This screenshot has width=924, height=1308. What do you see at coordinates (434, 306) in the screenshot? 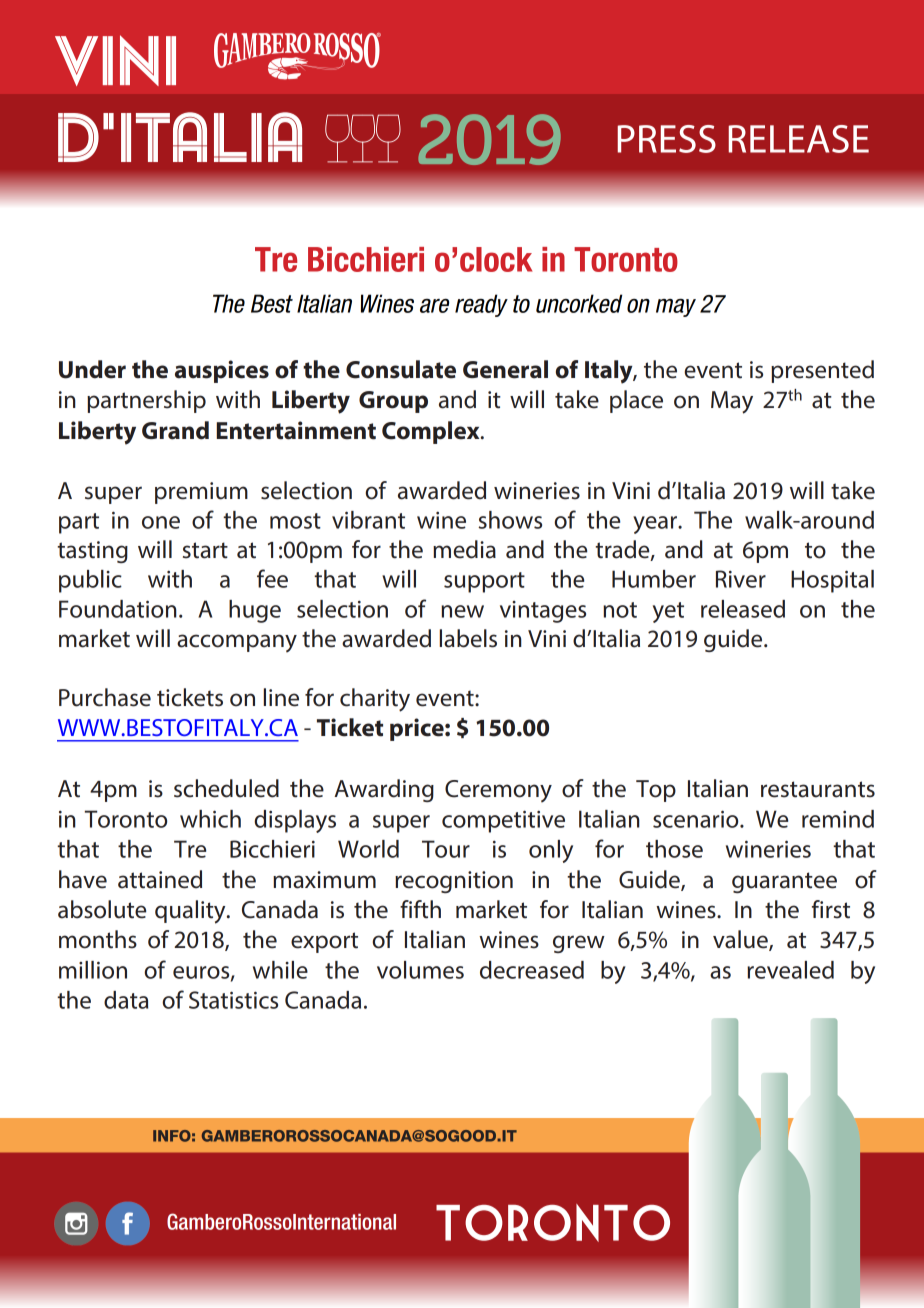
I see `are` at bounding box center [434, 306].
